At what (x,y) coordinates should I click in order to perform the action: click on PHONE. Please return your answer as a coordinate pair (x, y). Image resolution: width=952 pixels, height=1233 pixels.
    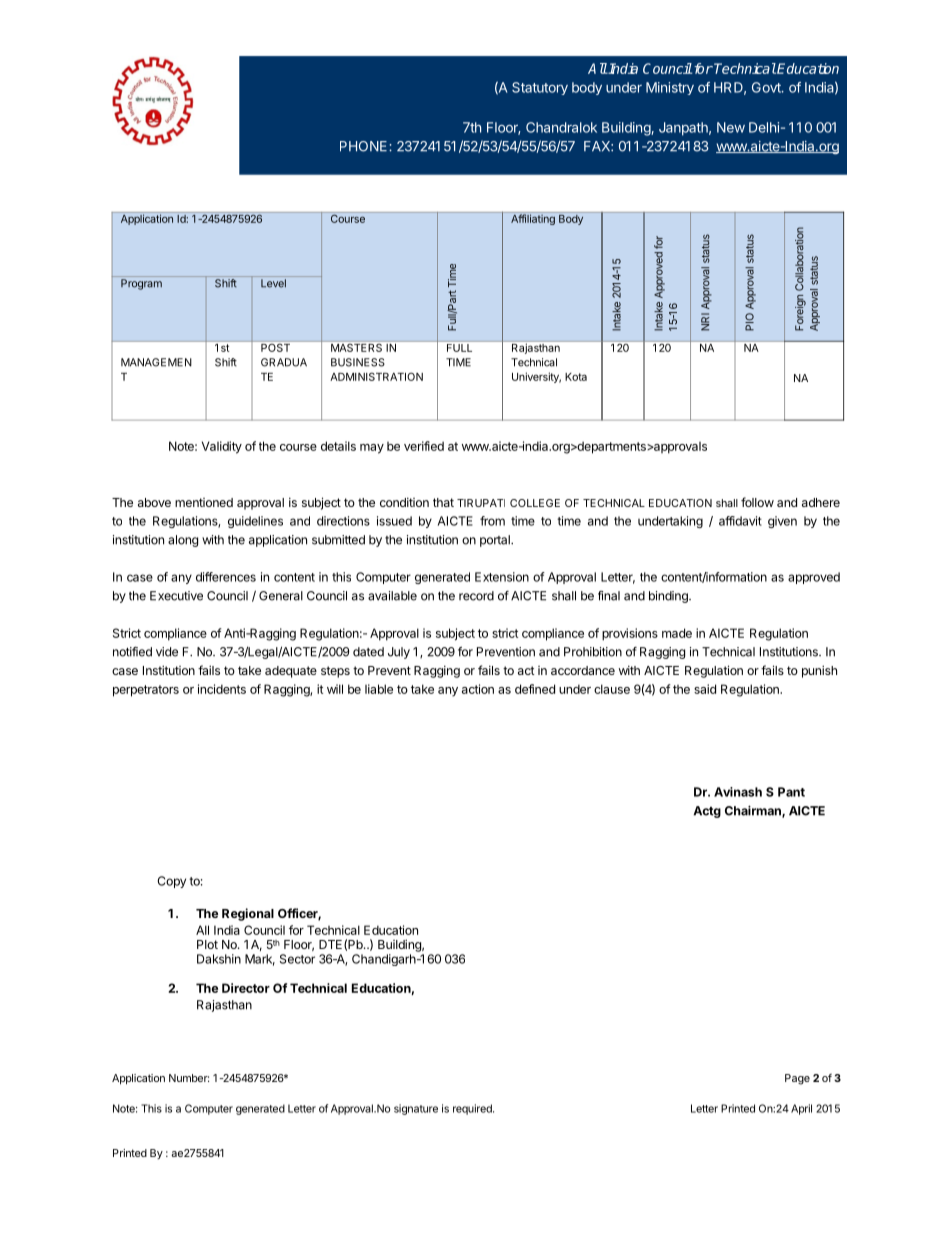
    Looking at the image, I should click on (365, 146).
